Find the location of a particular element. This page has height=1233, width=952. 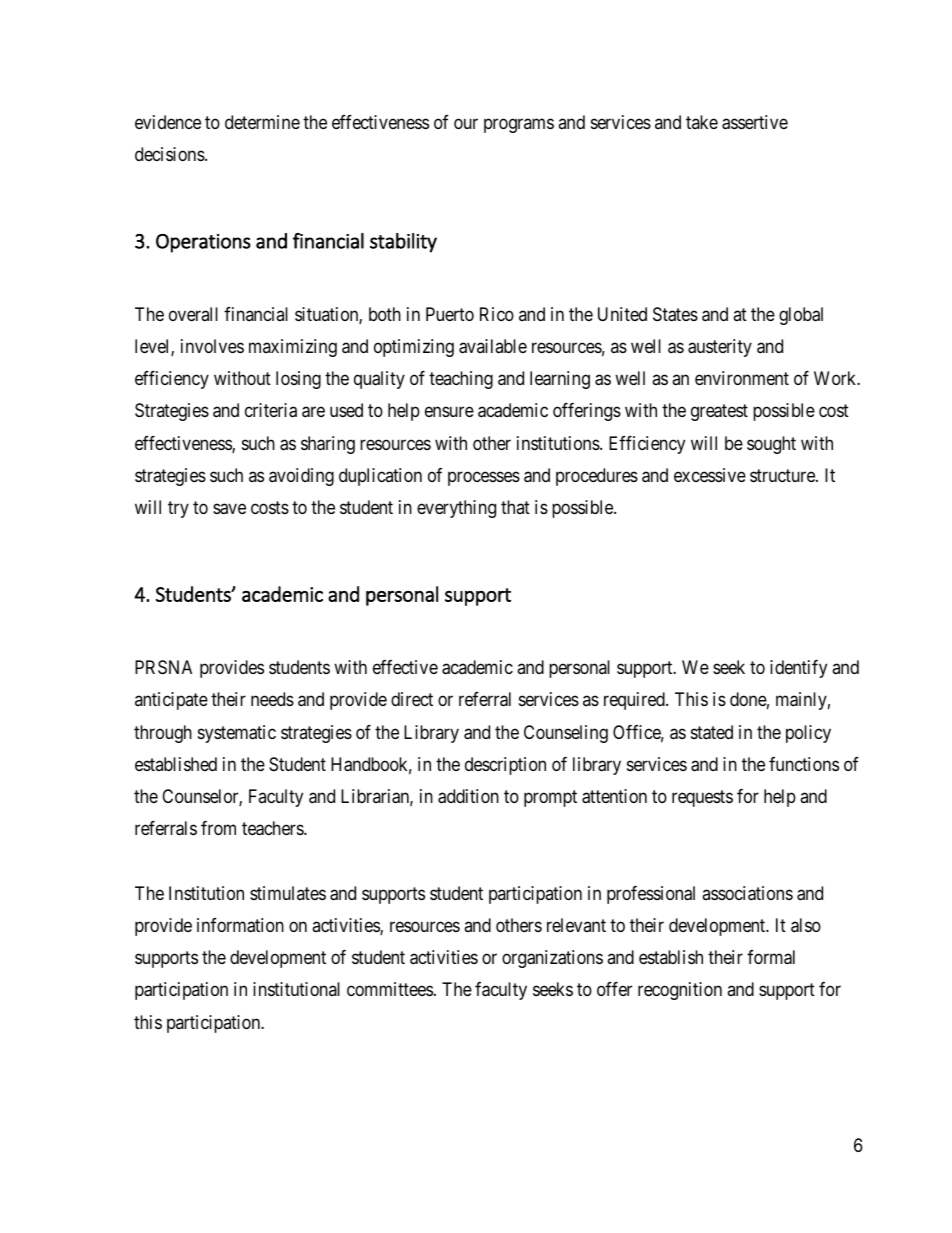

ensure is located at coordinates (449, 412).
